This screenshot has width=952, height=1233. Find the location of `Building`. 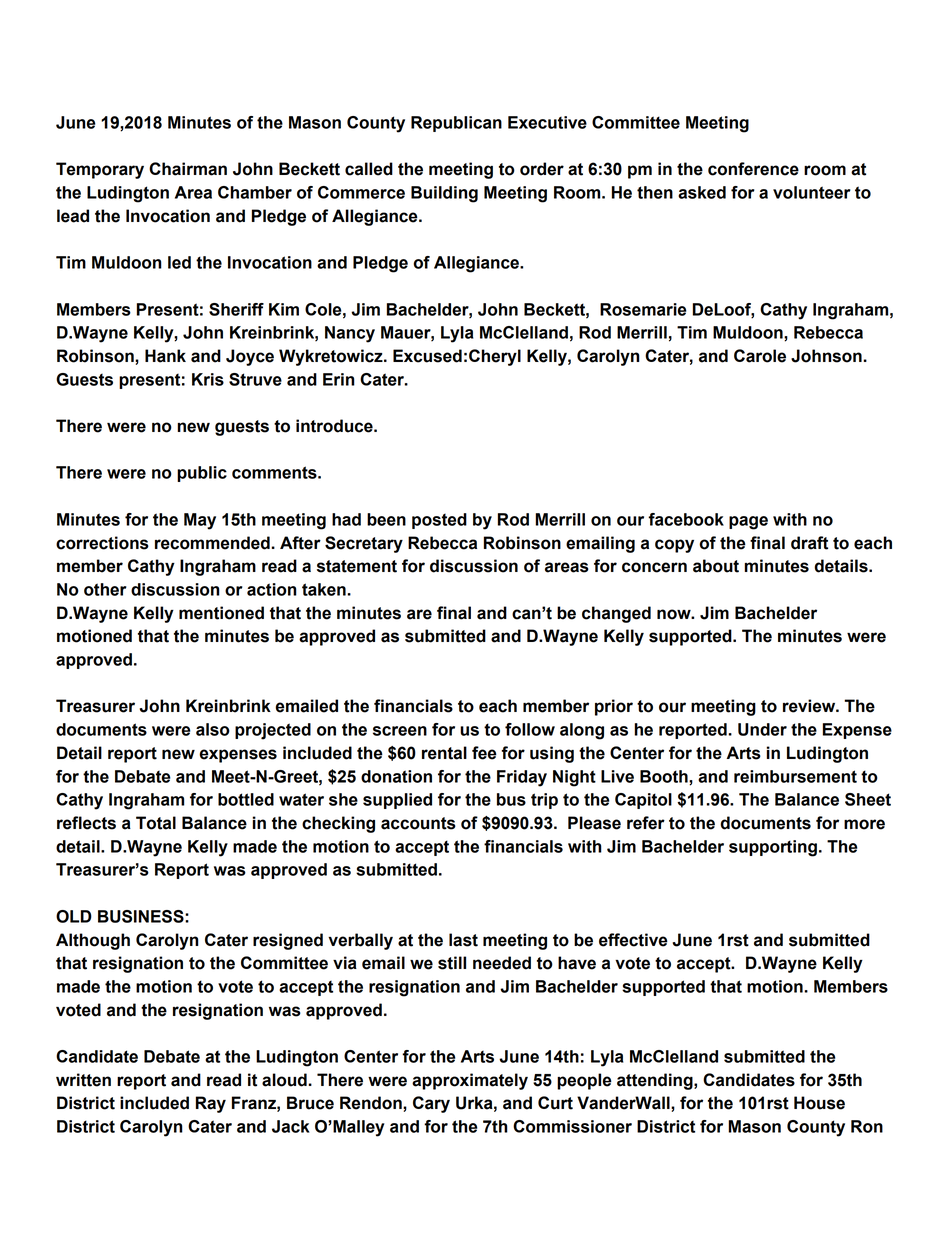

Building is located at coordinates (444, 194).
